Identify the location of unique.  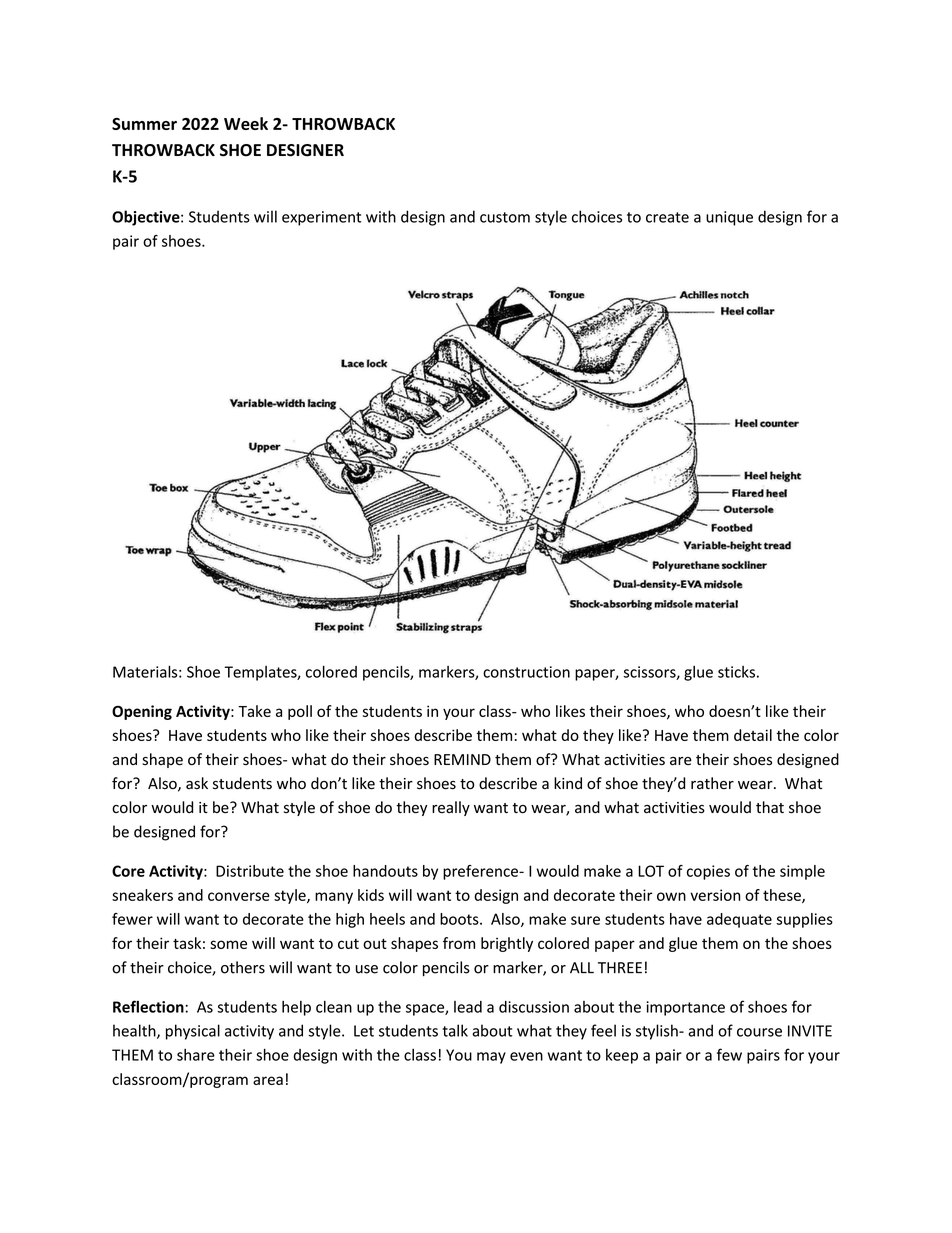
(729, 218).
